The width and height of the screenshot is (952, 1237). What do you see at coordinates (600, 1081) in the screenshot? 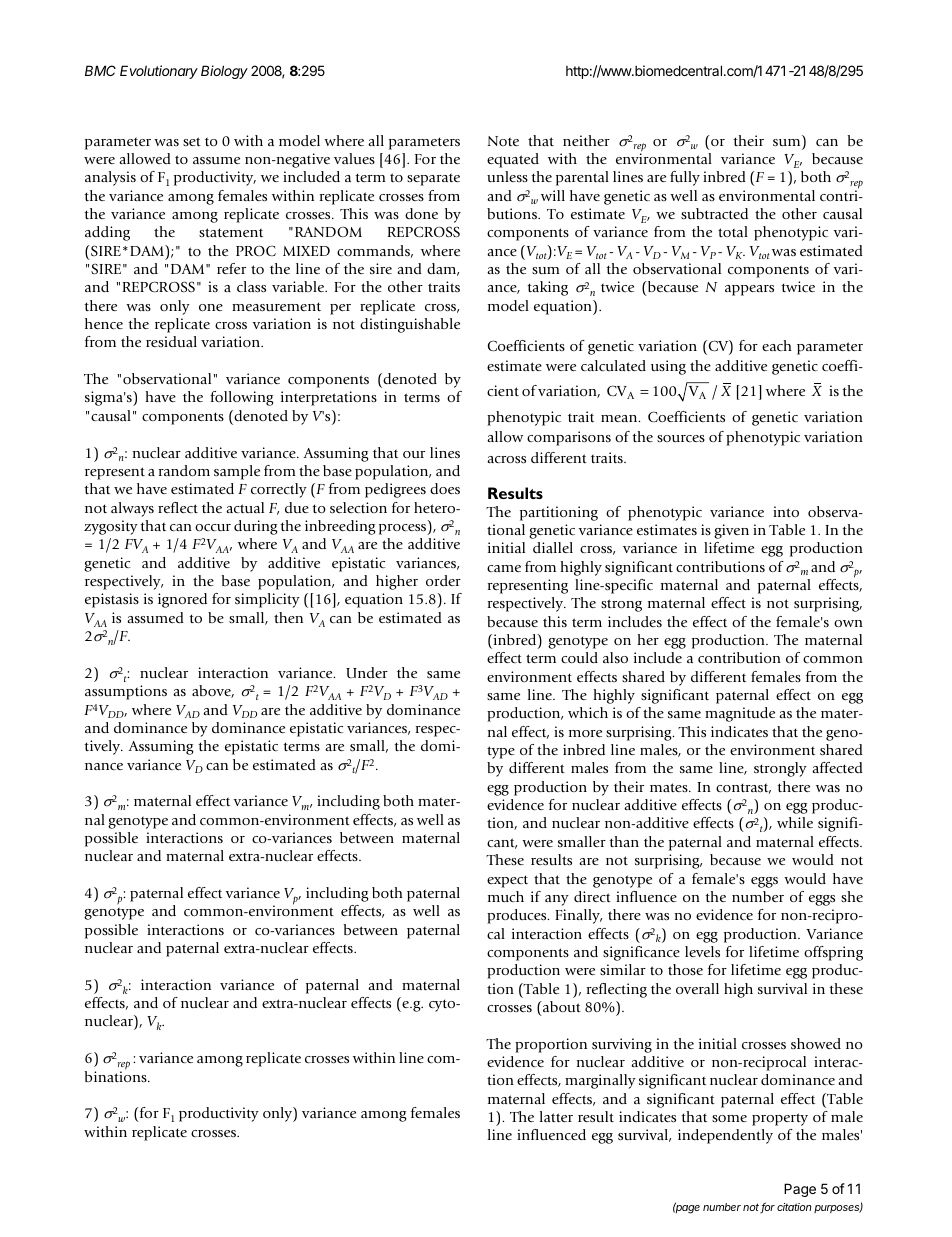
I see `marginally` at bounding box center [600, 1081].
